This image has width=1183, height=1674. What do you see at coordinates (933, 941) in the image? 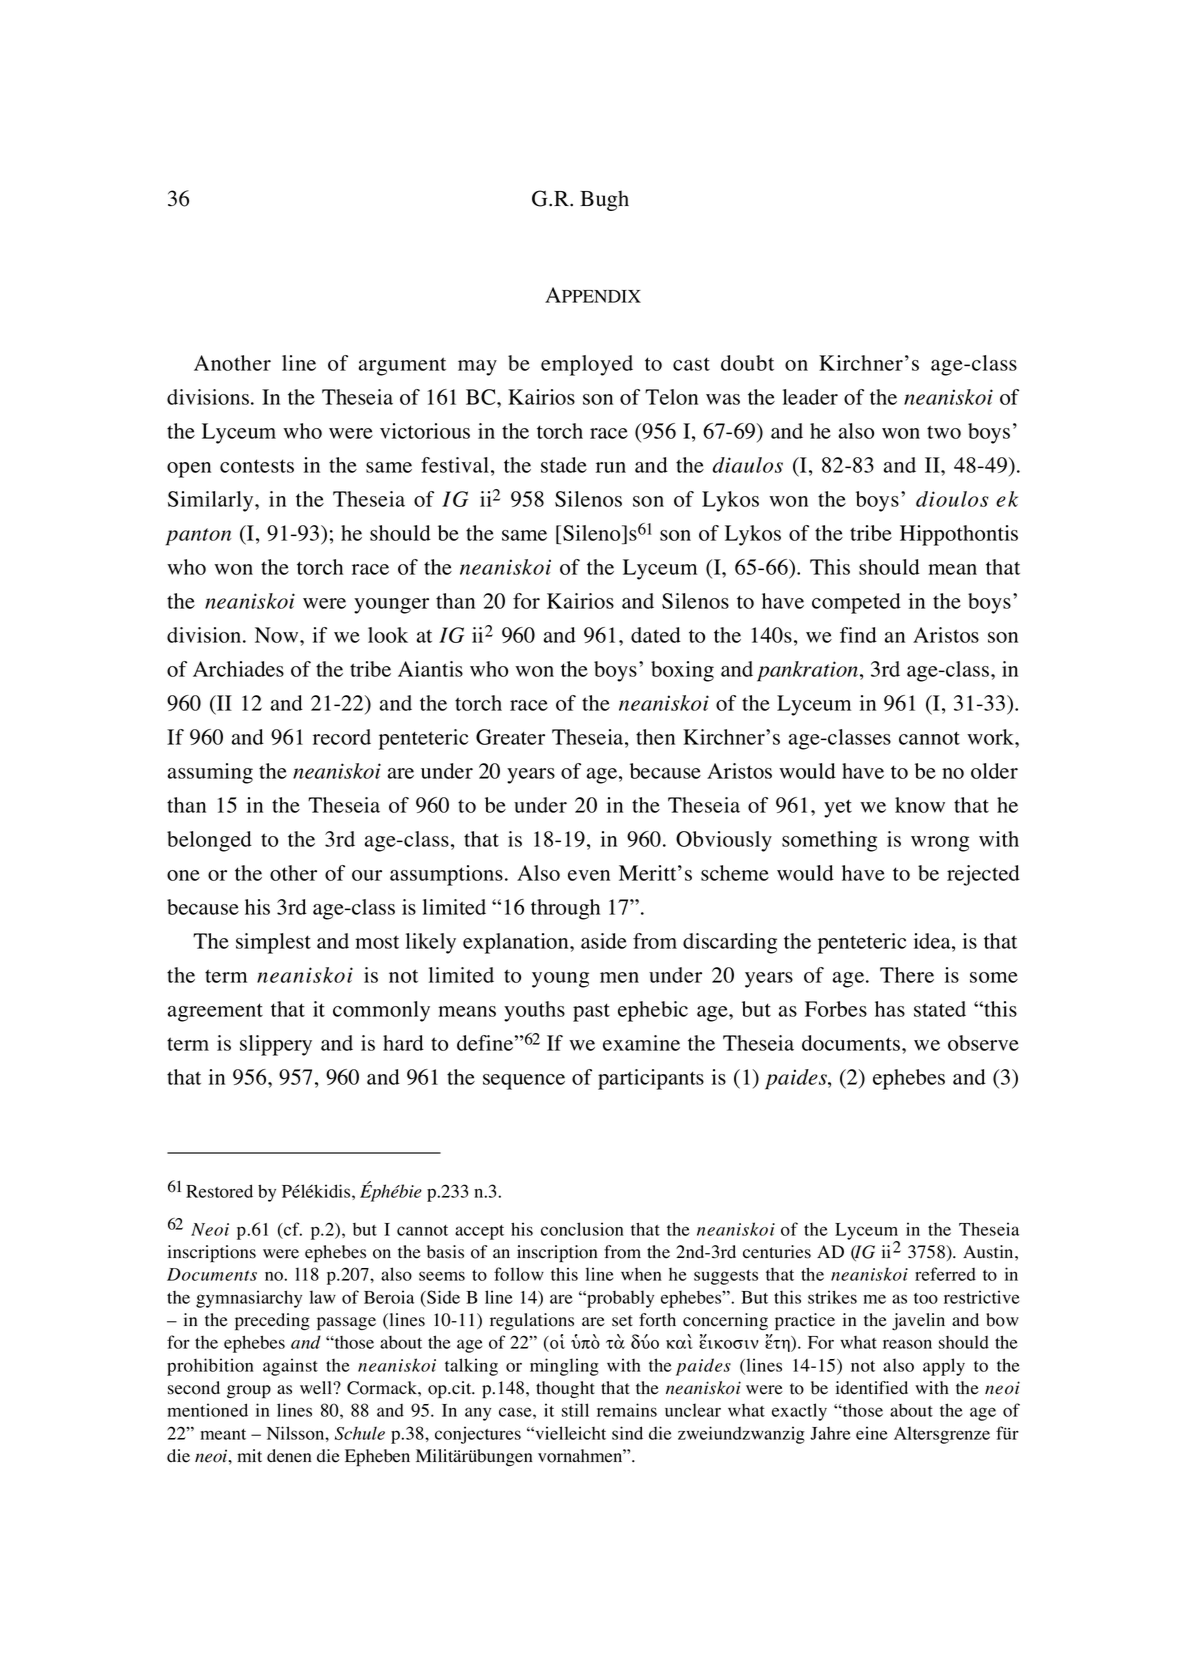
I see `idea` at bounding box center [933, 941].
